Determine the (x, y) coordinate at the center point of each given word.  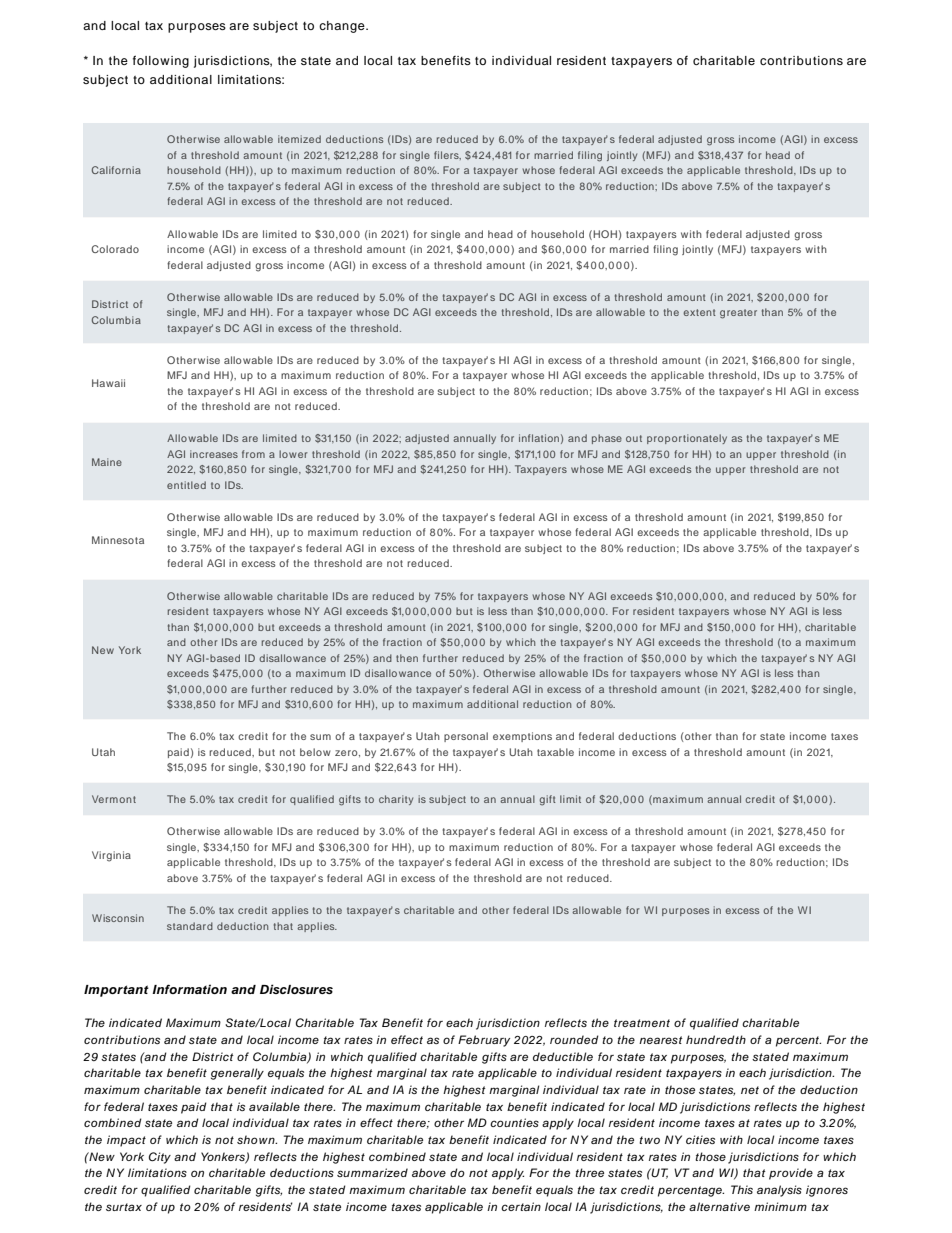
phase (607, 439)
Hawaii (108, 383)
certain (521, 1206)
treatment (642, 1023)
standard (190, 926)
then (407, 658)
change (343, 27)
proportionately (687, 439)
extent (700, 312)
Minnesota (118, 540)
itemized (299, 139)
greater (738, 314)
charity (396, 800)
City (160, 1158)
